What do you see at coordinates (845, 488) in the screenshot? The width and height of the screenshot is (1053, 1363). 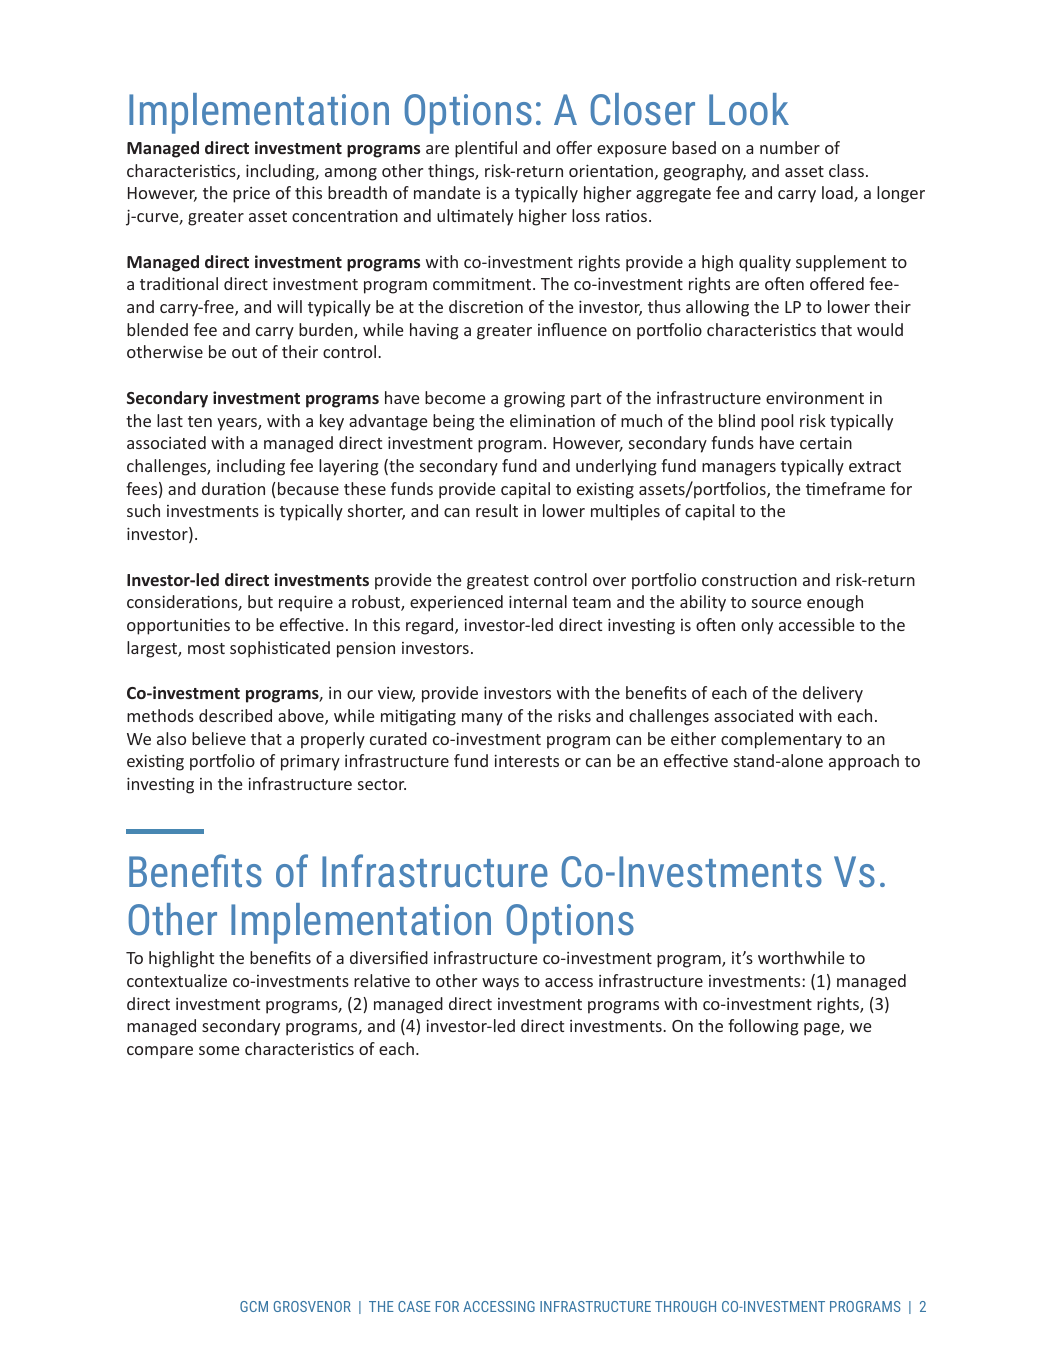 I see `timeframe` at bounding box center [845, 488].
